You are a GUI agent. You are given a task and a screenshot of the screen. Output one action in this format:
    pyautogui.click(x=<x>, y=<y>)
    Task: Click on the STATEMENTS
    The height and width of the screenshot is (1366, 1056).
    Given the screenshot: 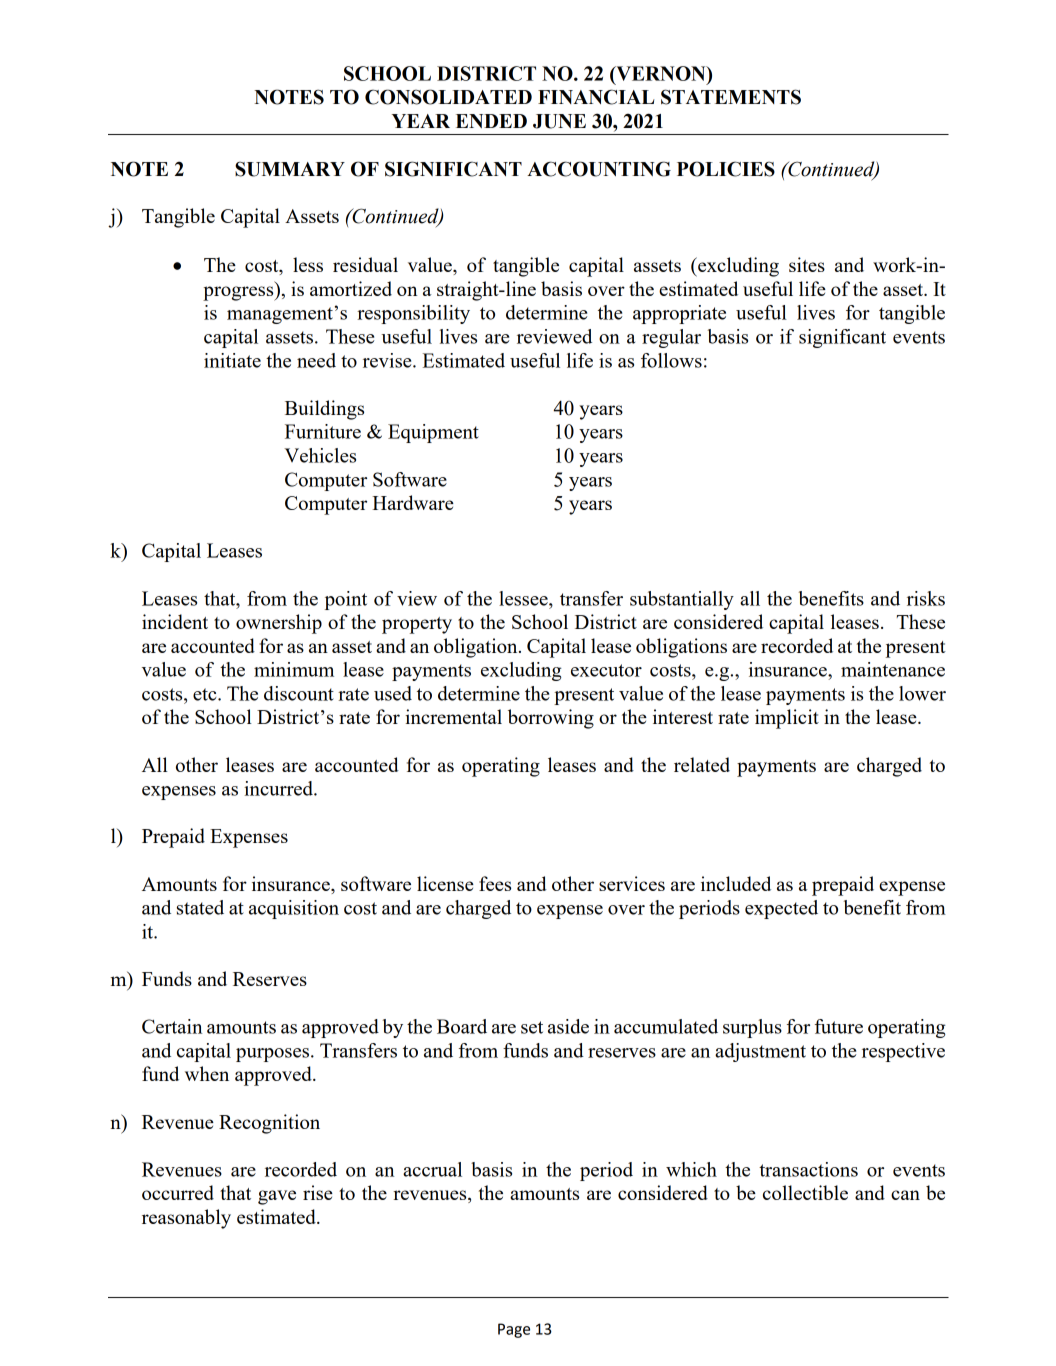 What is the action you would take?
    pyautogui.click(x=731, y=97)
